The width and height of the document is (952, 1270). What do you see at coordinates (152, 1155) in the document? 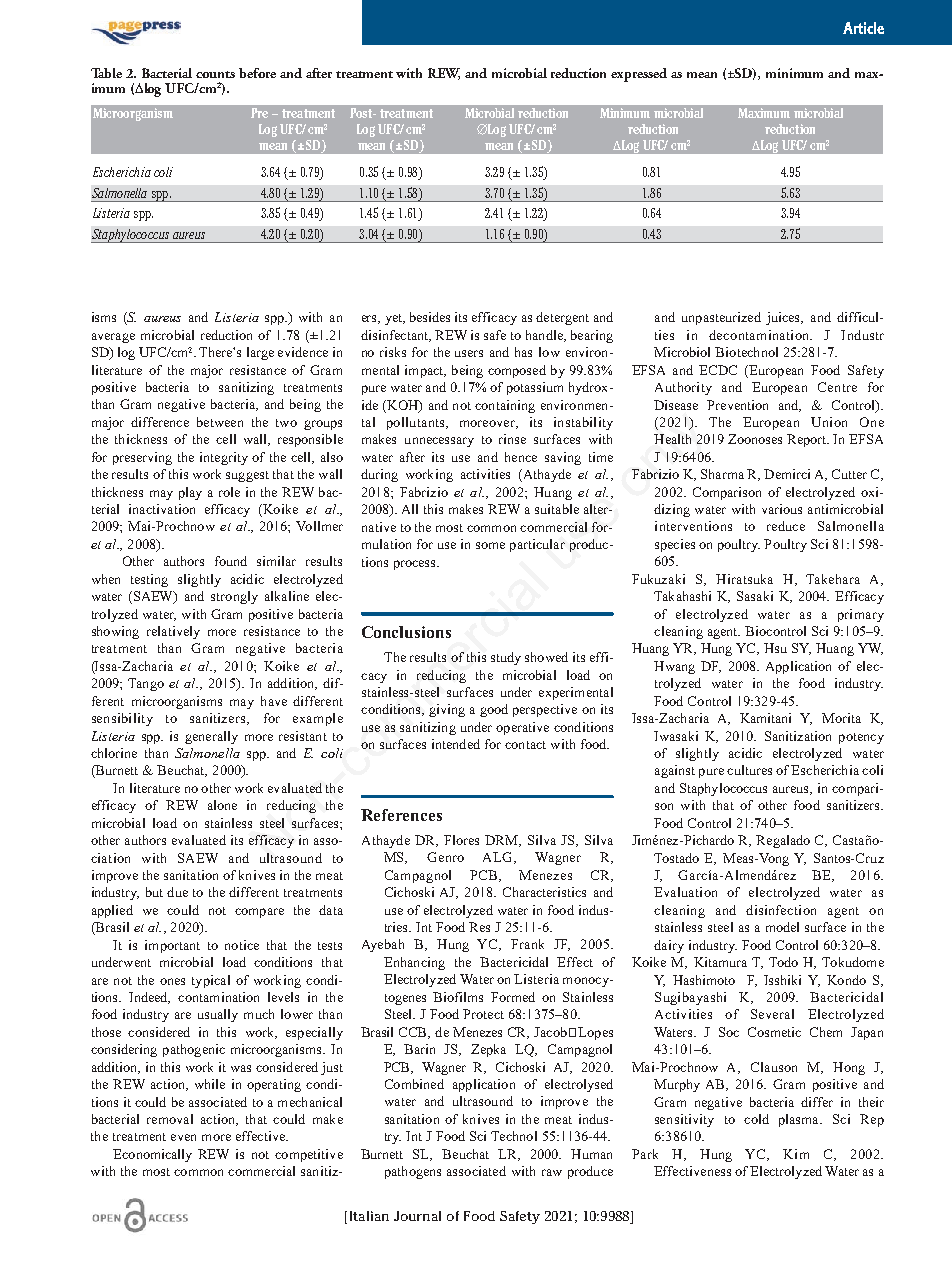
I see `Economically` at bounding box center [152, 1155].
